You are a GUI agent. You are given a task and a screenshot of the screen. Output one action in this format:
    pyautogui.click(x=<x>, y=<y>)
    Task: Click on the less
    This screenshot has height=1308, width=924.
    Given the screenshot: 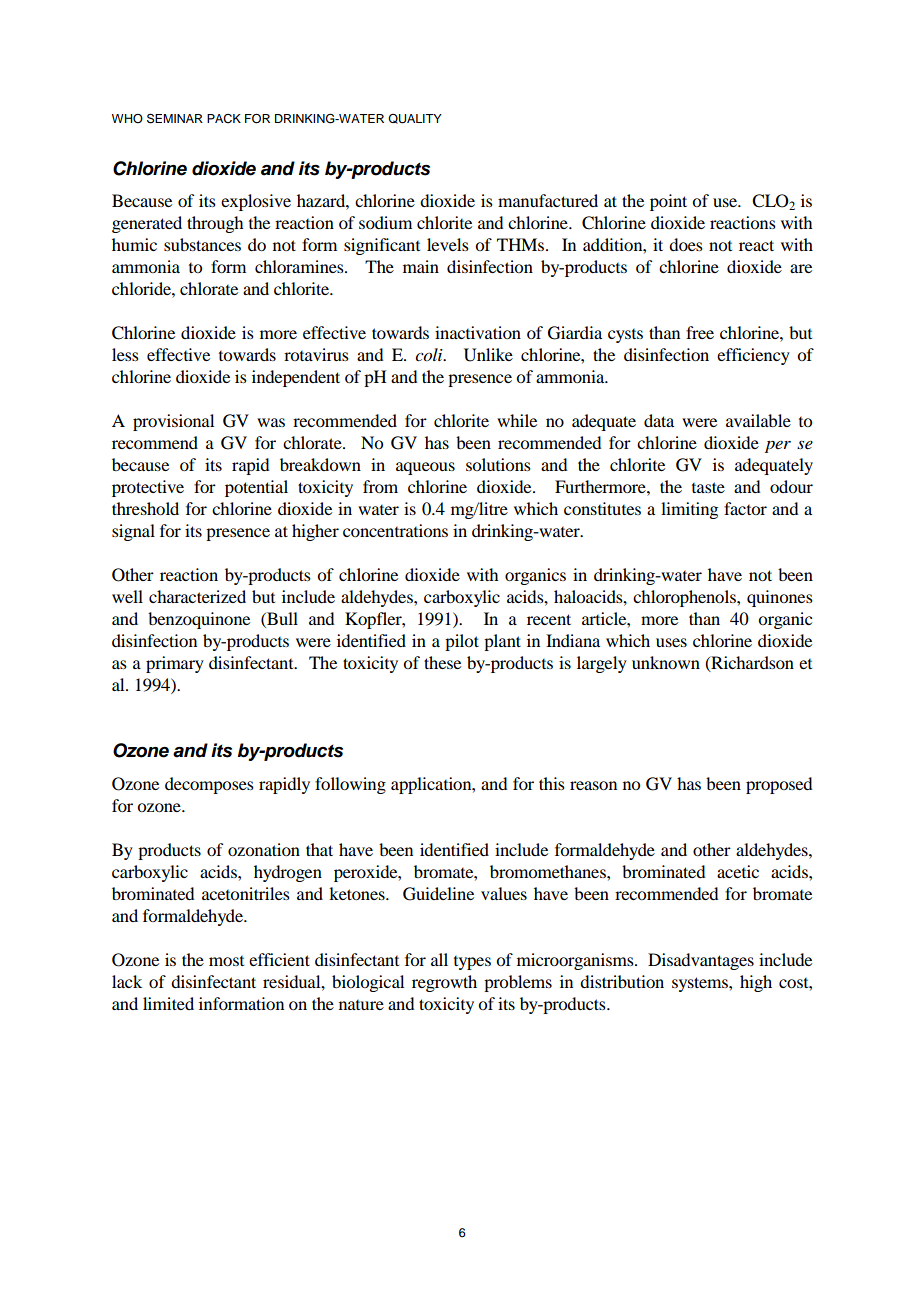 What is the action you would take?
    pyautogui.click(x=125, y=354)
